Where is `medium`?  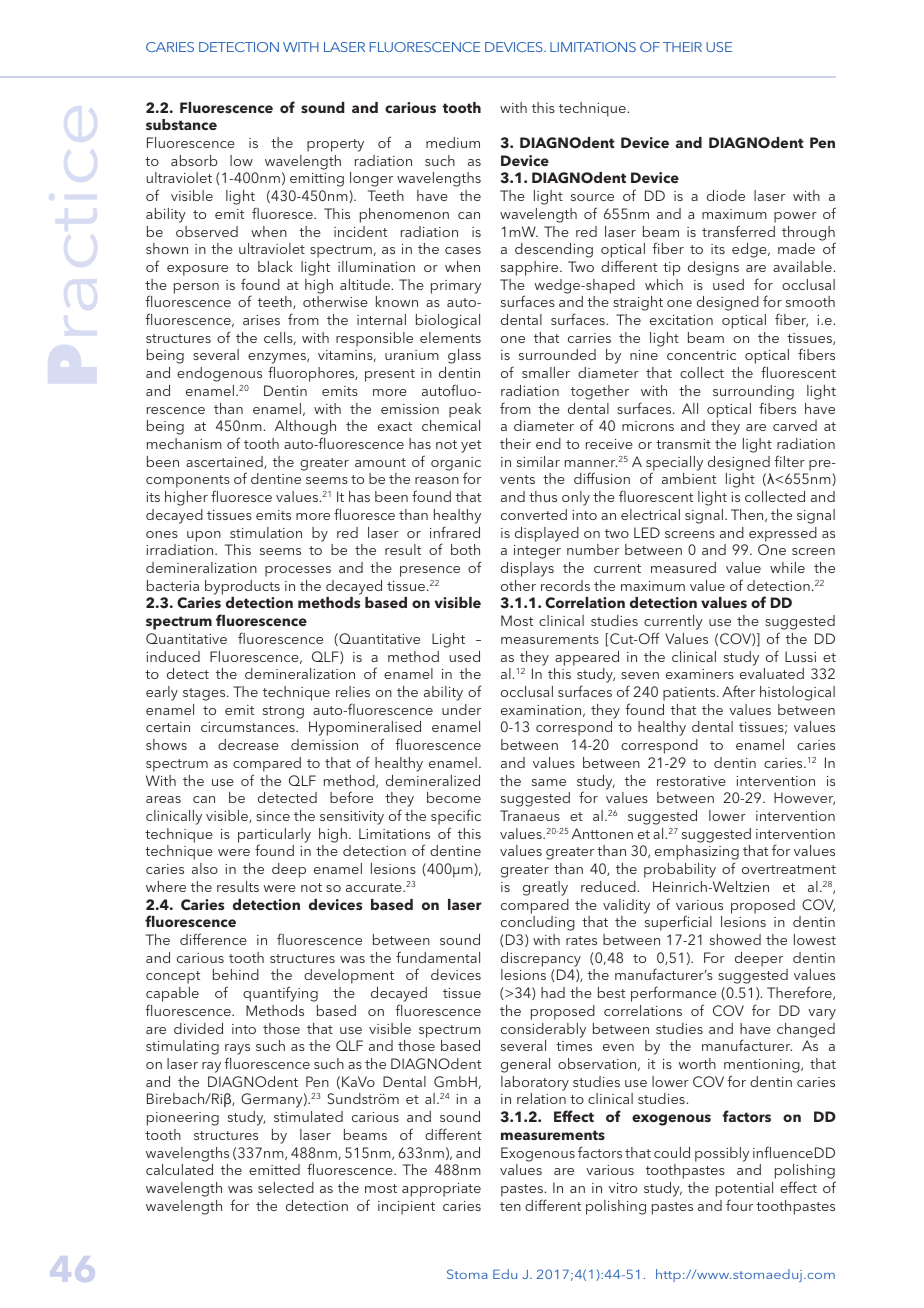
medium is located at coordinates (453, 142).
